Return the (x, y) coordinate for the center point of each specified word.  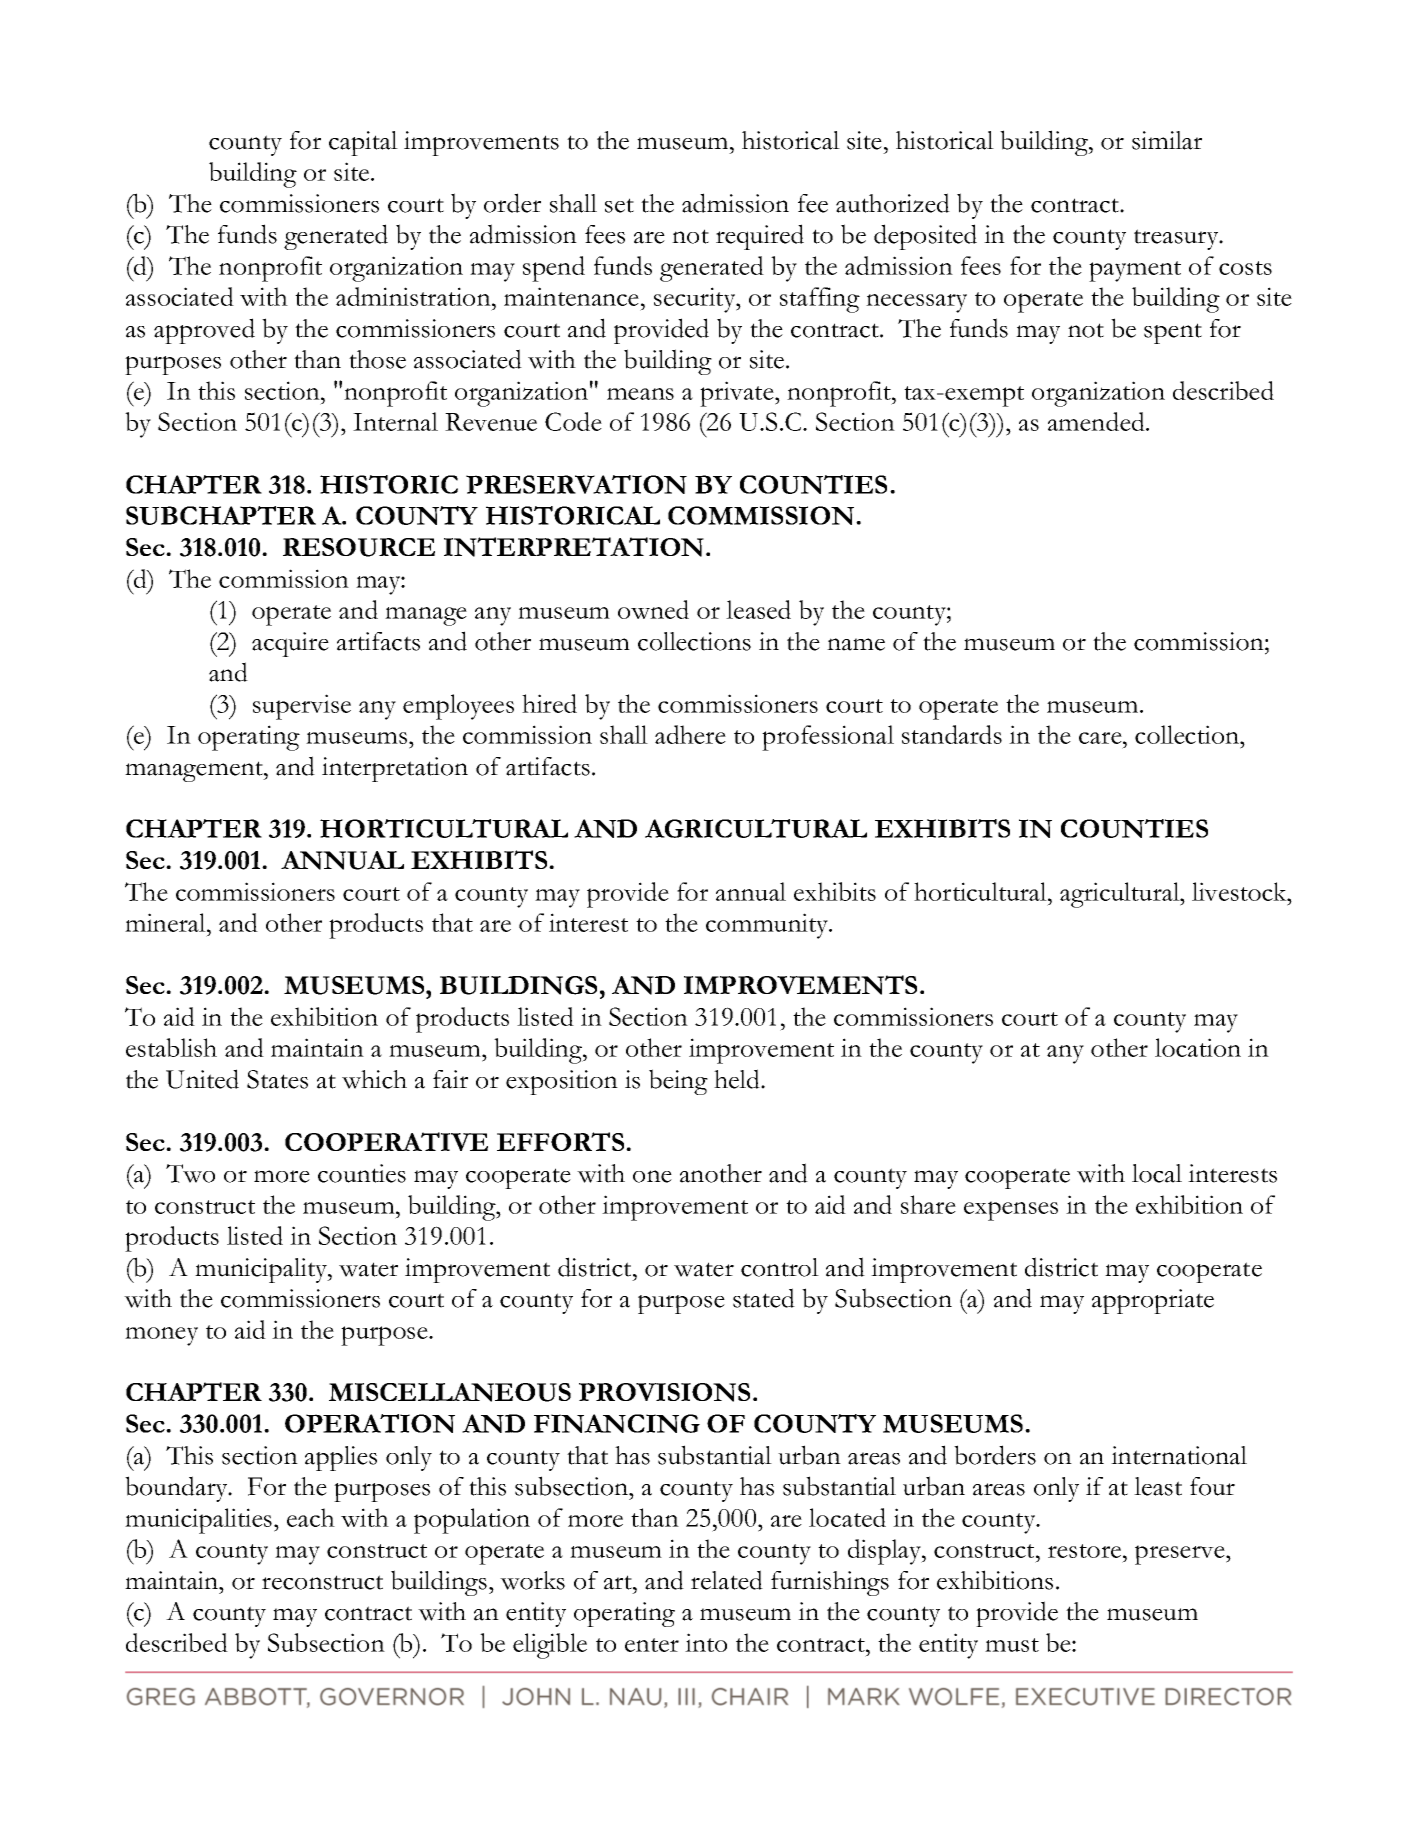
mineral (166, 922)
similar (1167, 140)
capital (363, 143)
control (780, 1267)
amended (1097, 421)
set (619, 205)
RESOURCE (359, 547)
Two (190, 1173)
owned (653, 609)
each (311, 1517)
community (768, 926)
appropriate (1153, 1301)
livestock (1240, 891)
